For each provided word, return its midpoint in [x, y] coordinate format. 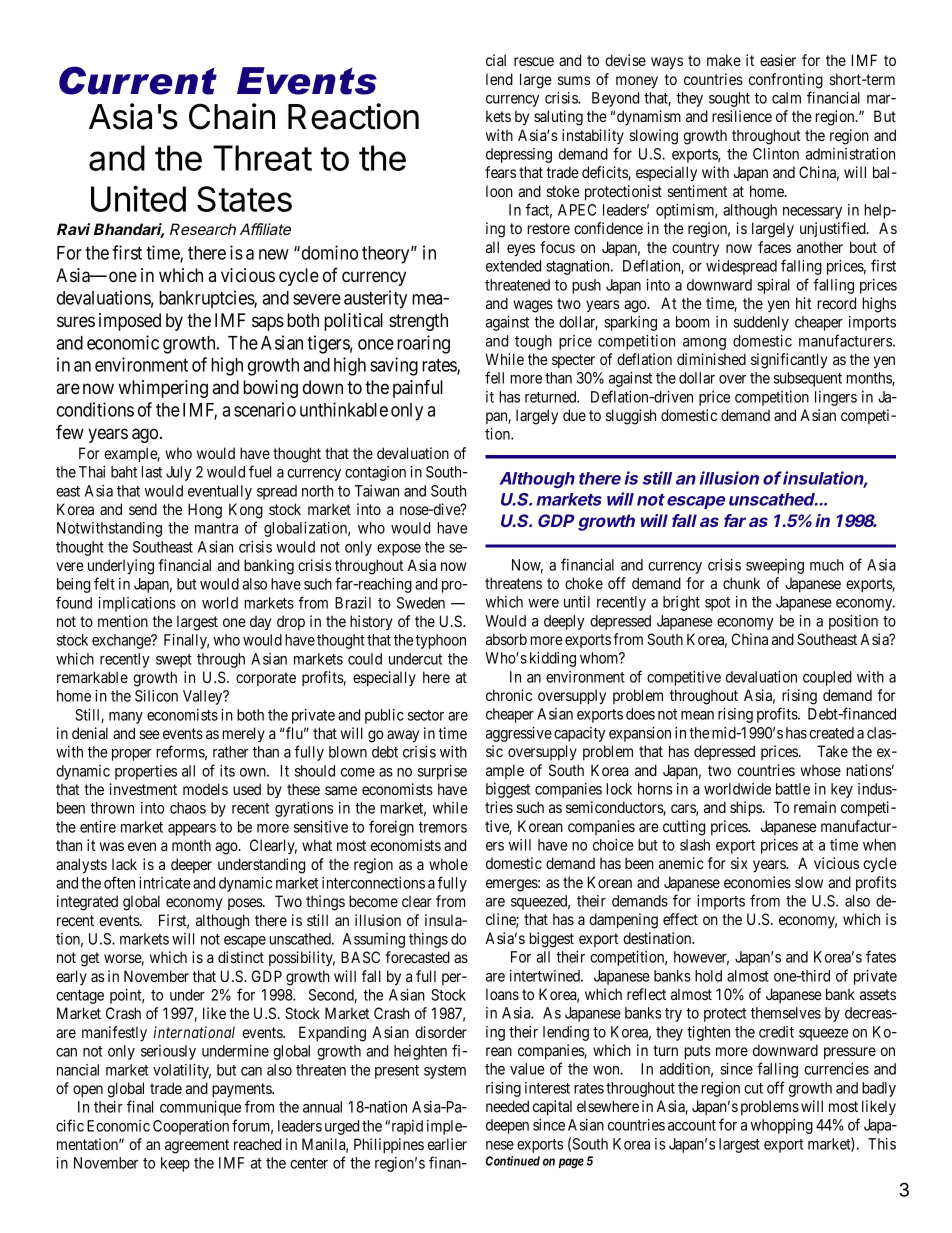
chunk [741, 583]
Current [138, 80]
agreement [197, 1146]
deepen [507, 1126]
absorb [506, 639]
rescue [534, 61]
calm [786, 98]
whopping [782, 1126]
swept [174, 661]
